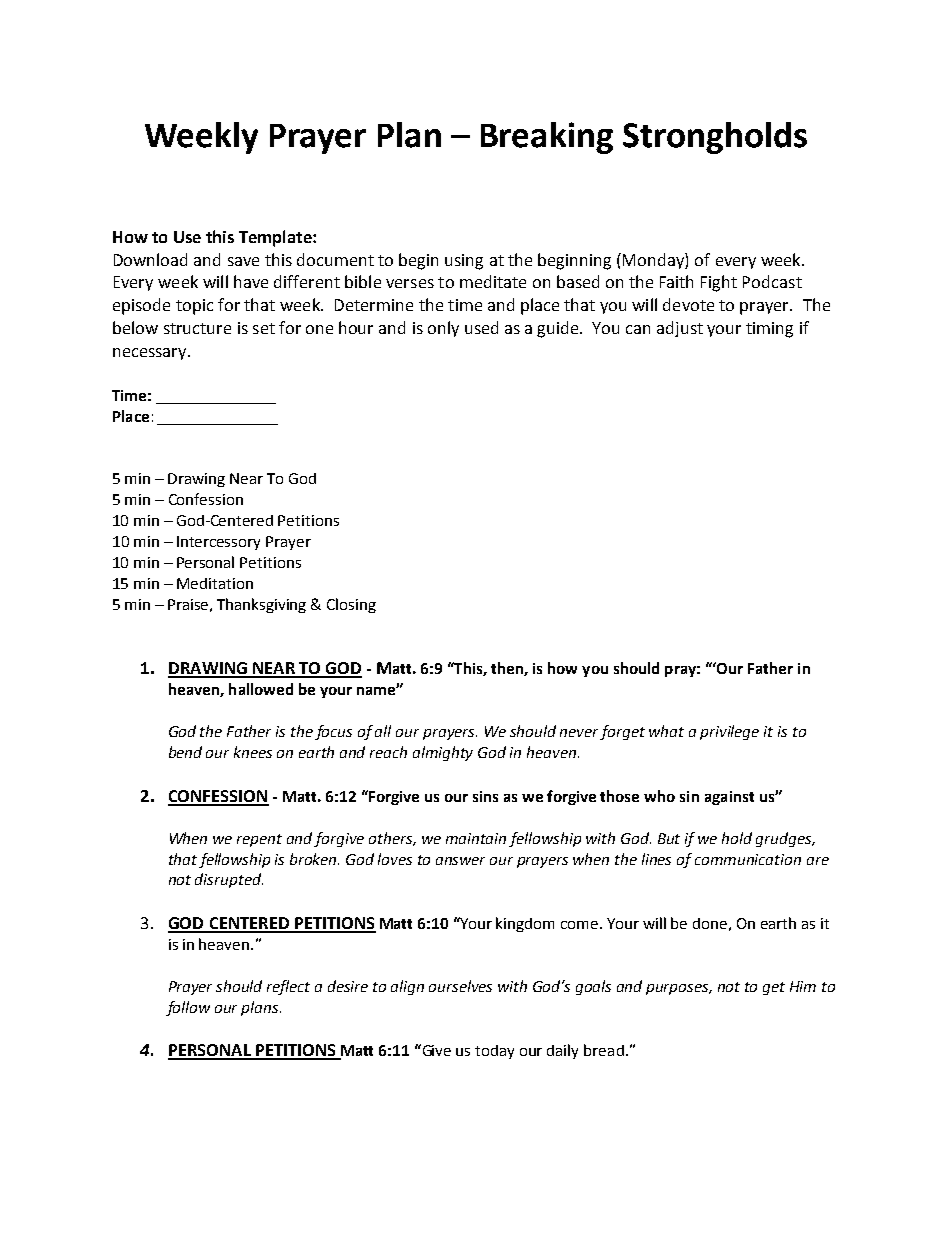 The image size is (952, 1233). What do you see at coordinates (218, 543) in the image?
I see `Intercessory` at bounding box center [218, 543].
